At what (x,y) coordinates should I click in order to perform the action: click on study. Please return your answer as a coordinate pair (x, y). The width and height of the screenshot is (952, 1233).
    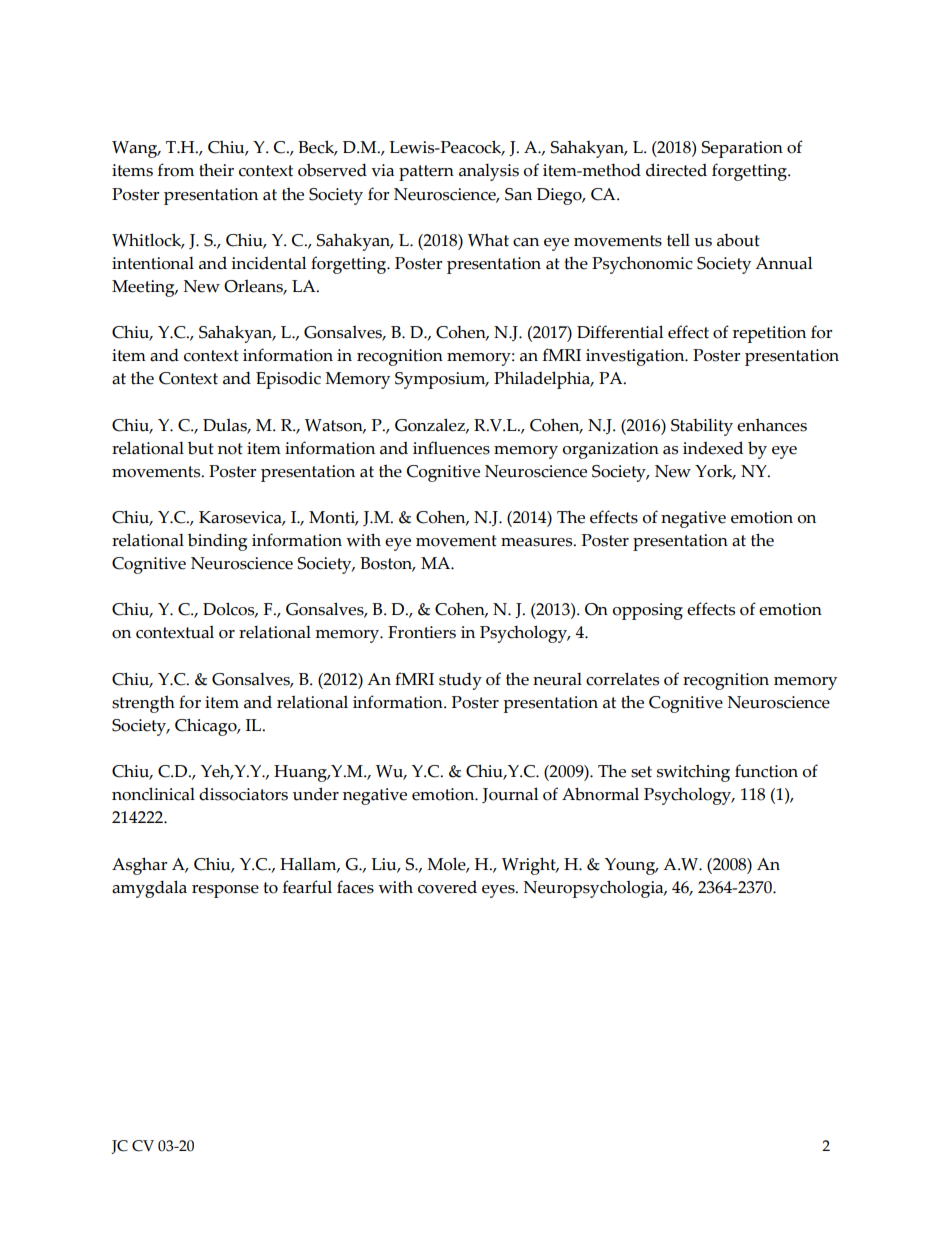
    Looking at the image, I should click on (460, 681).
